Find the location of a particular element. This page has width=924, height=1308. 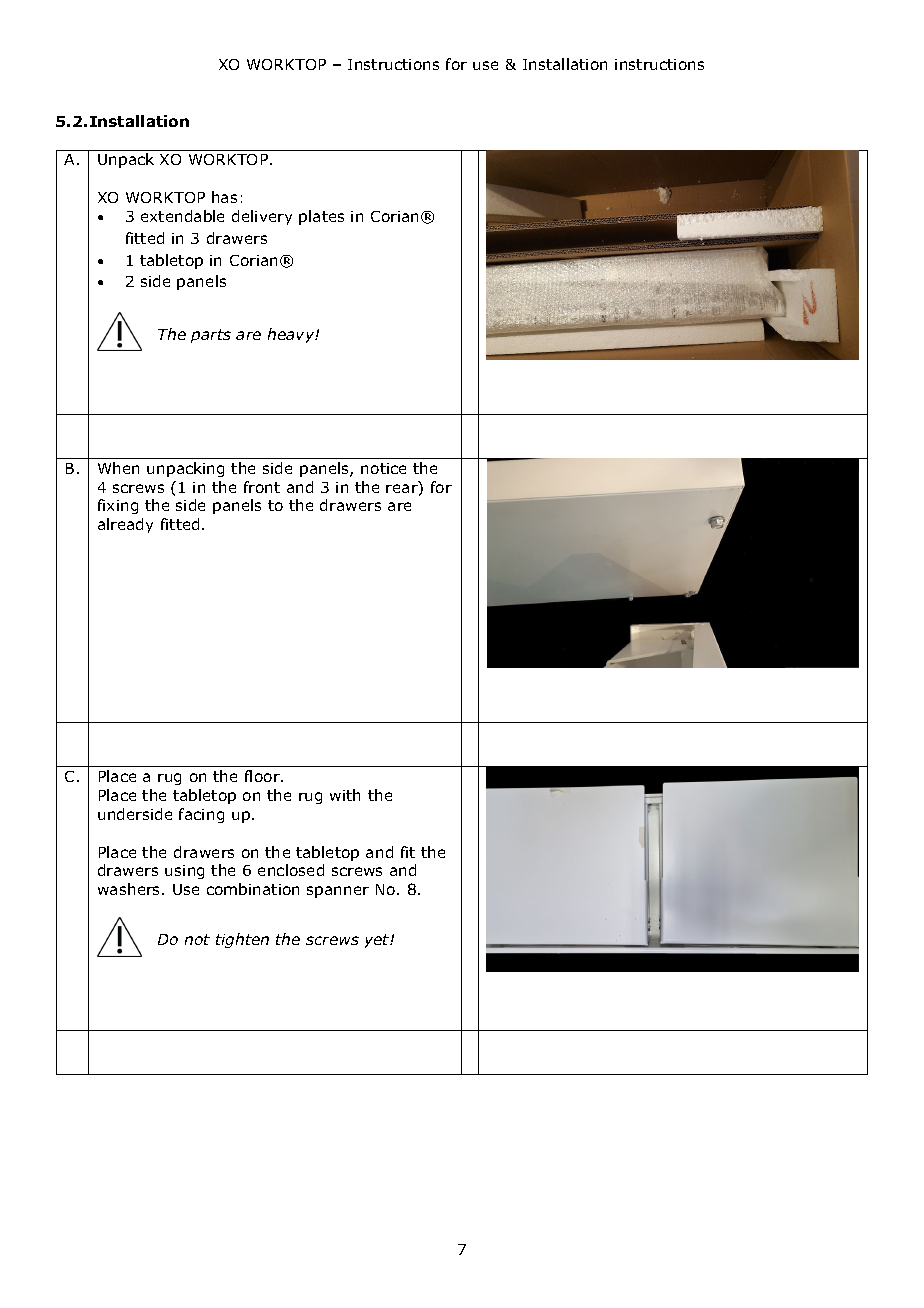

When is located at coordinates (118, 468).
